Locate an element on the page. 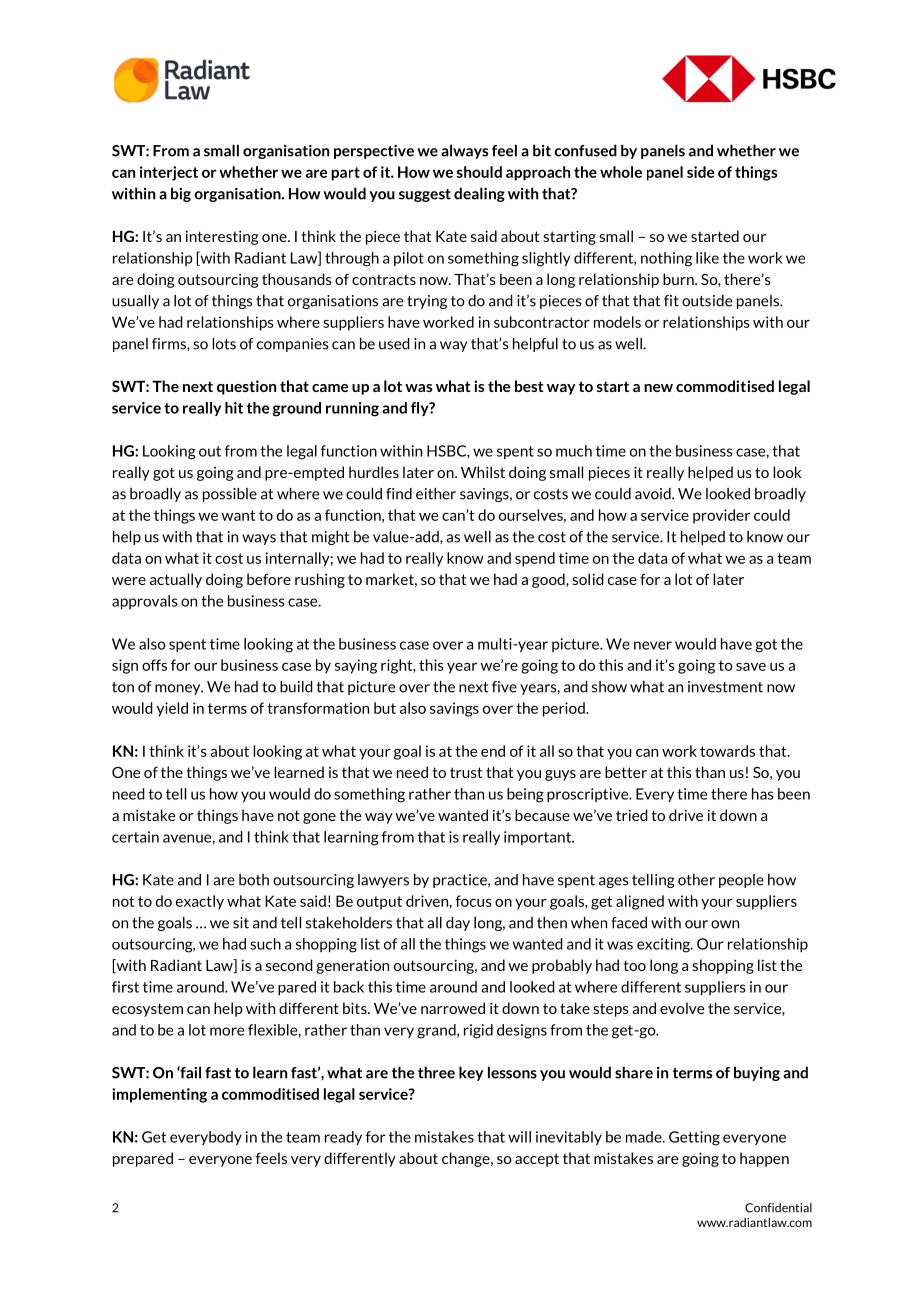  Whilst is located at coordinates (483, 472).
